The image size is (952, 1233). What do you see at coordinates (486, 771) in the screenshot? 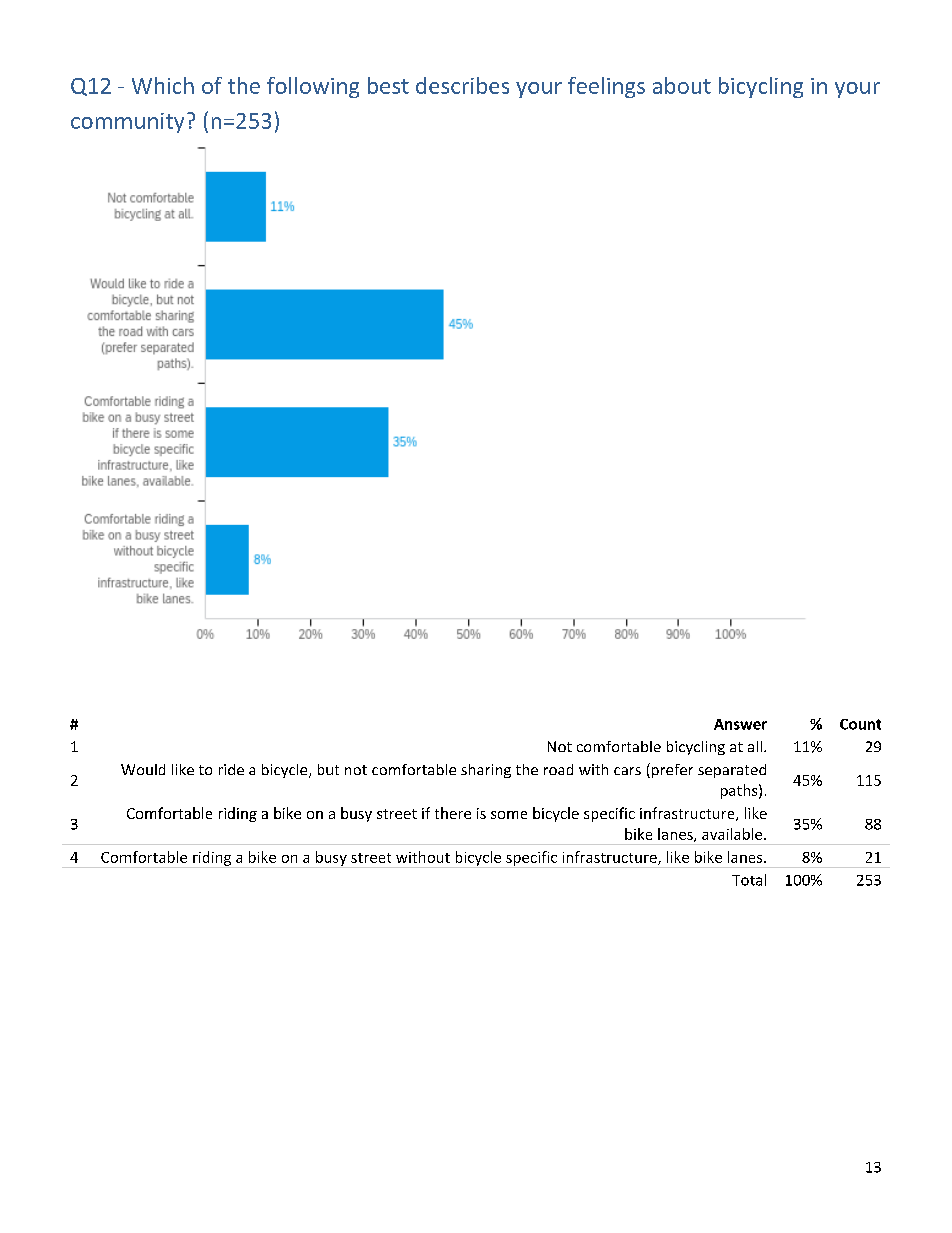
I see `sharing` at bounding box center [486, 771].
